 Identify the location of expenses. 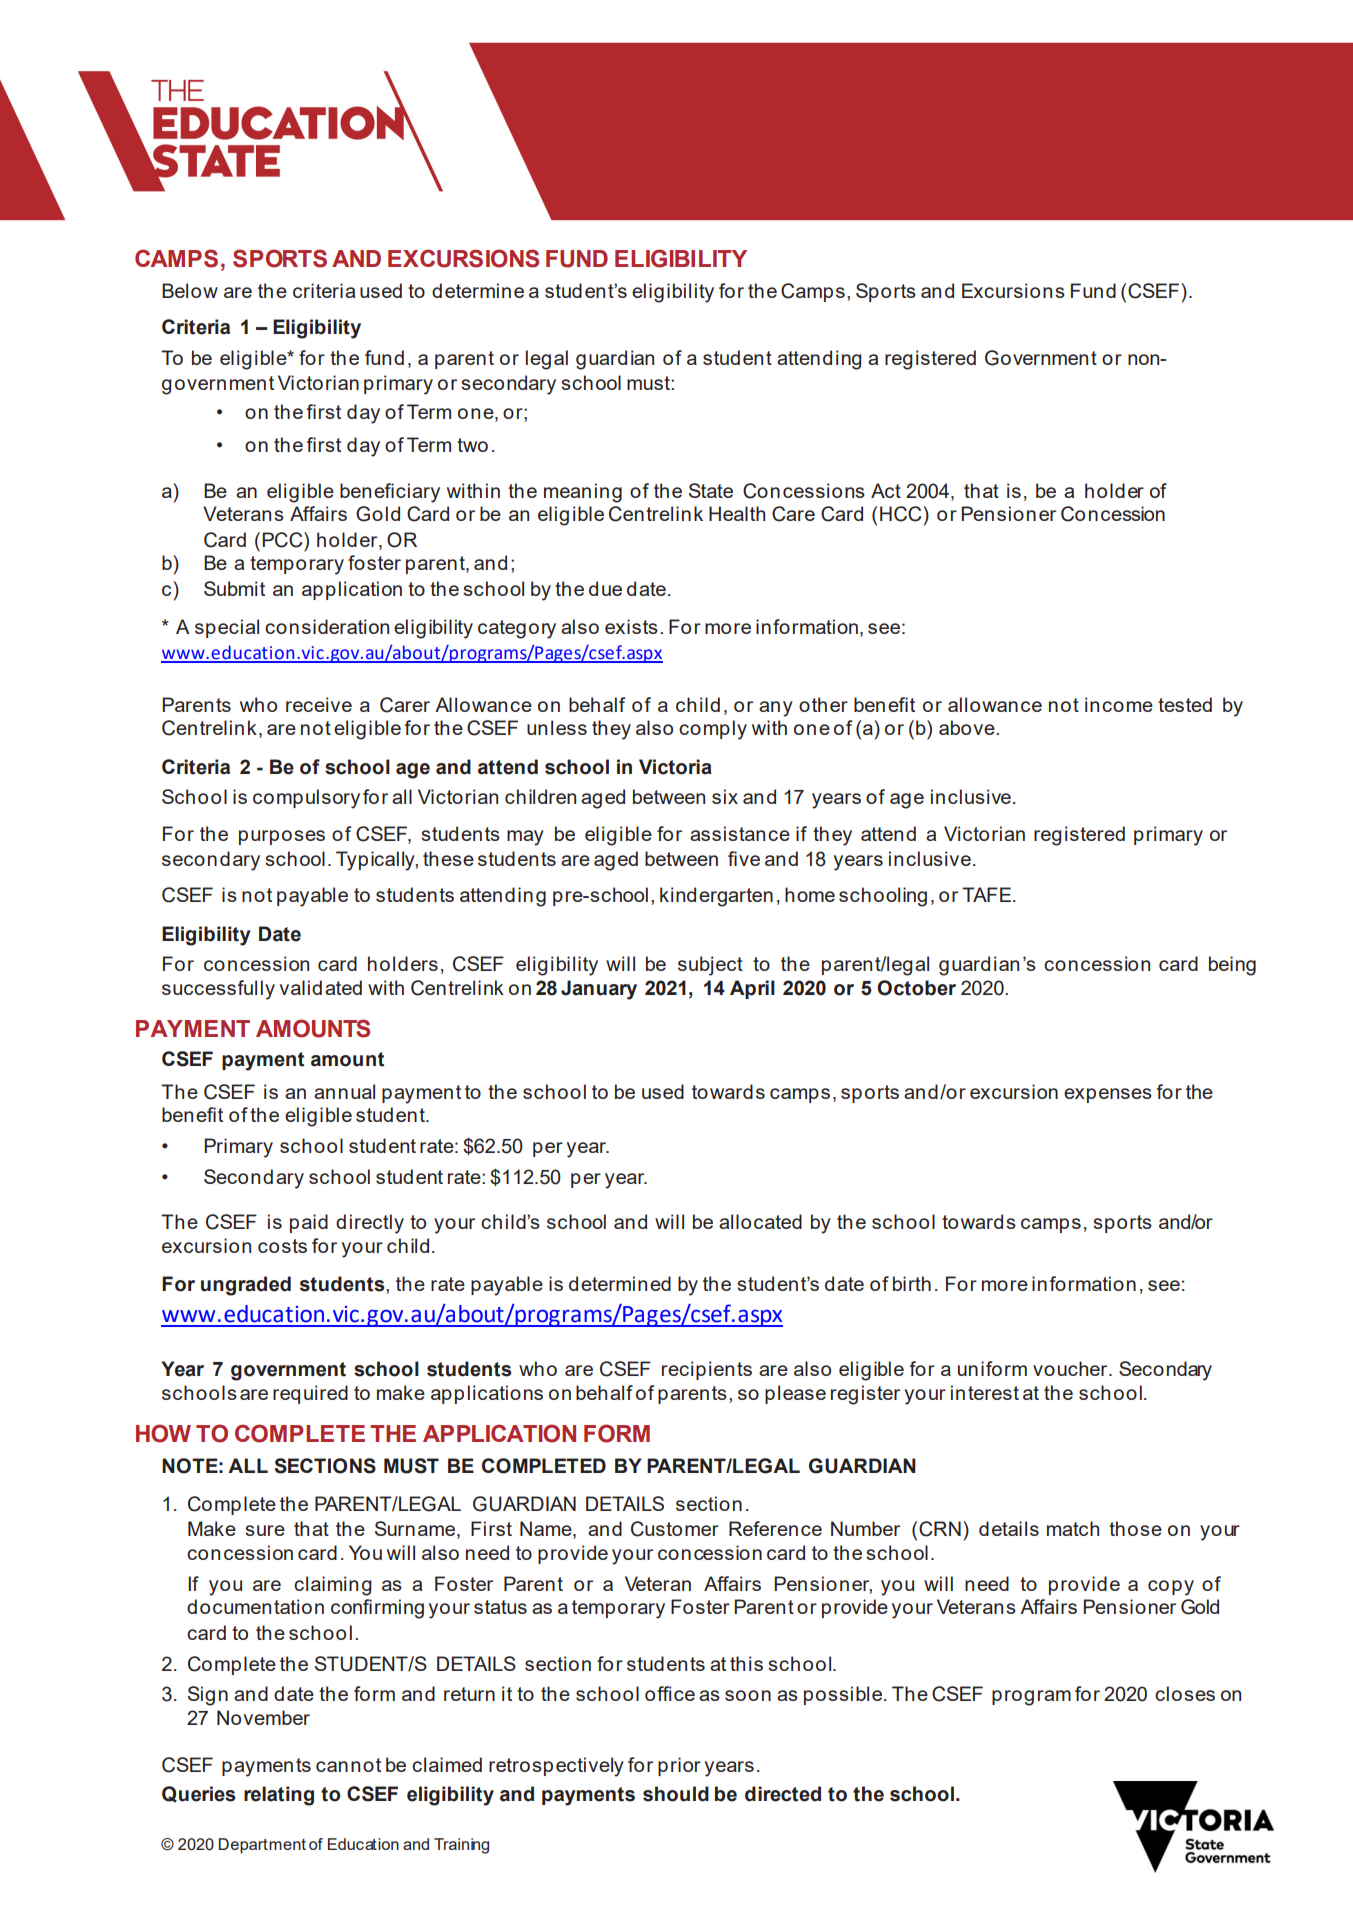
(1108, 1095).
